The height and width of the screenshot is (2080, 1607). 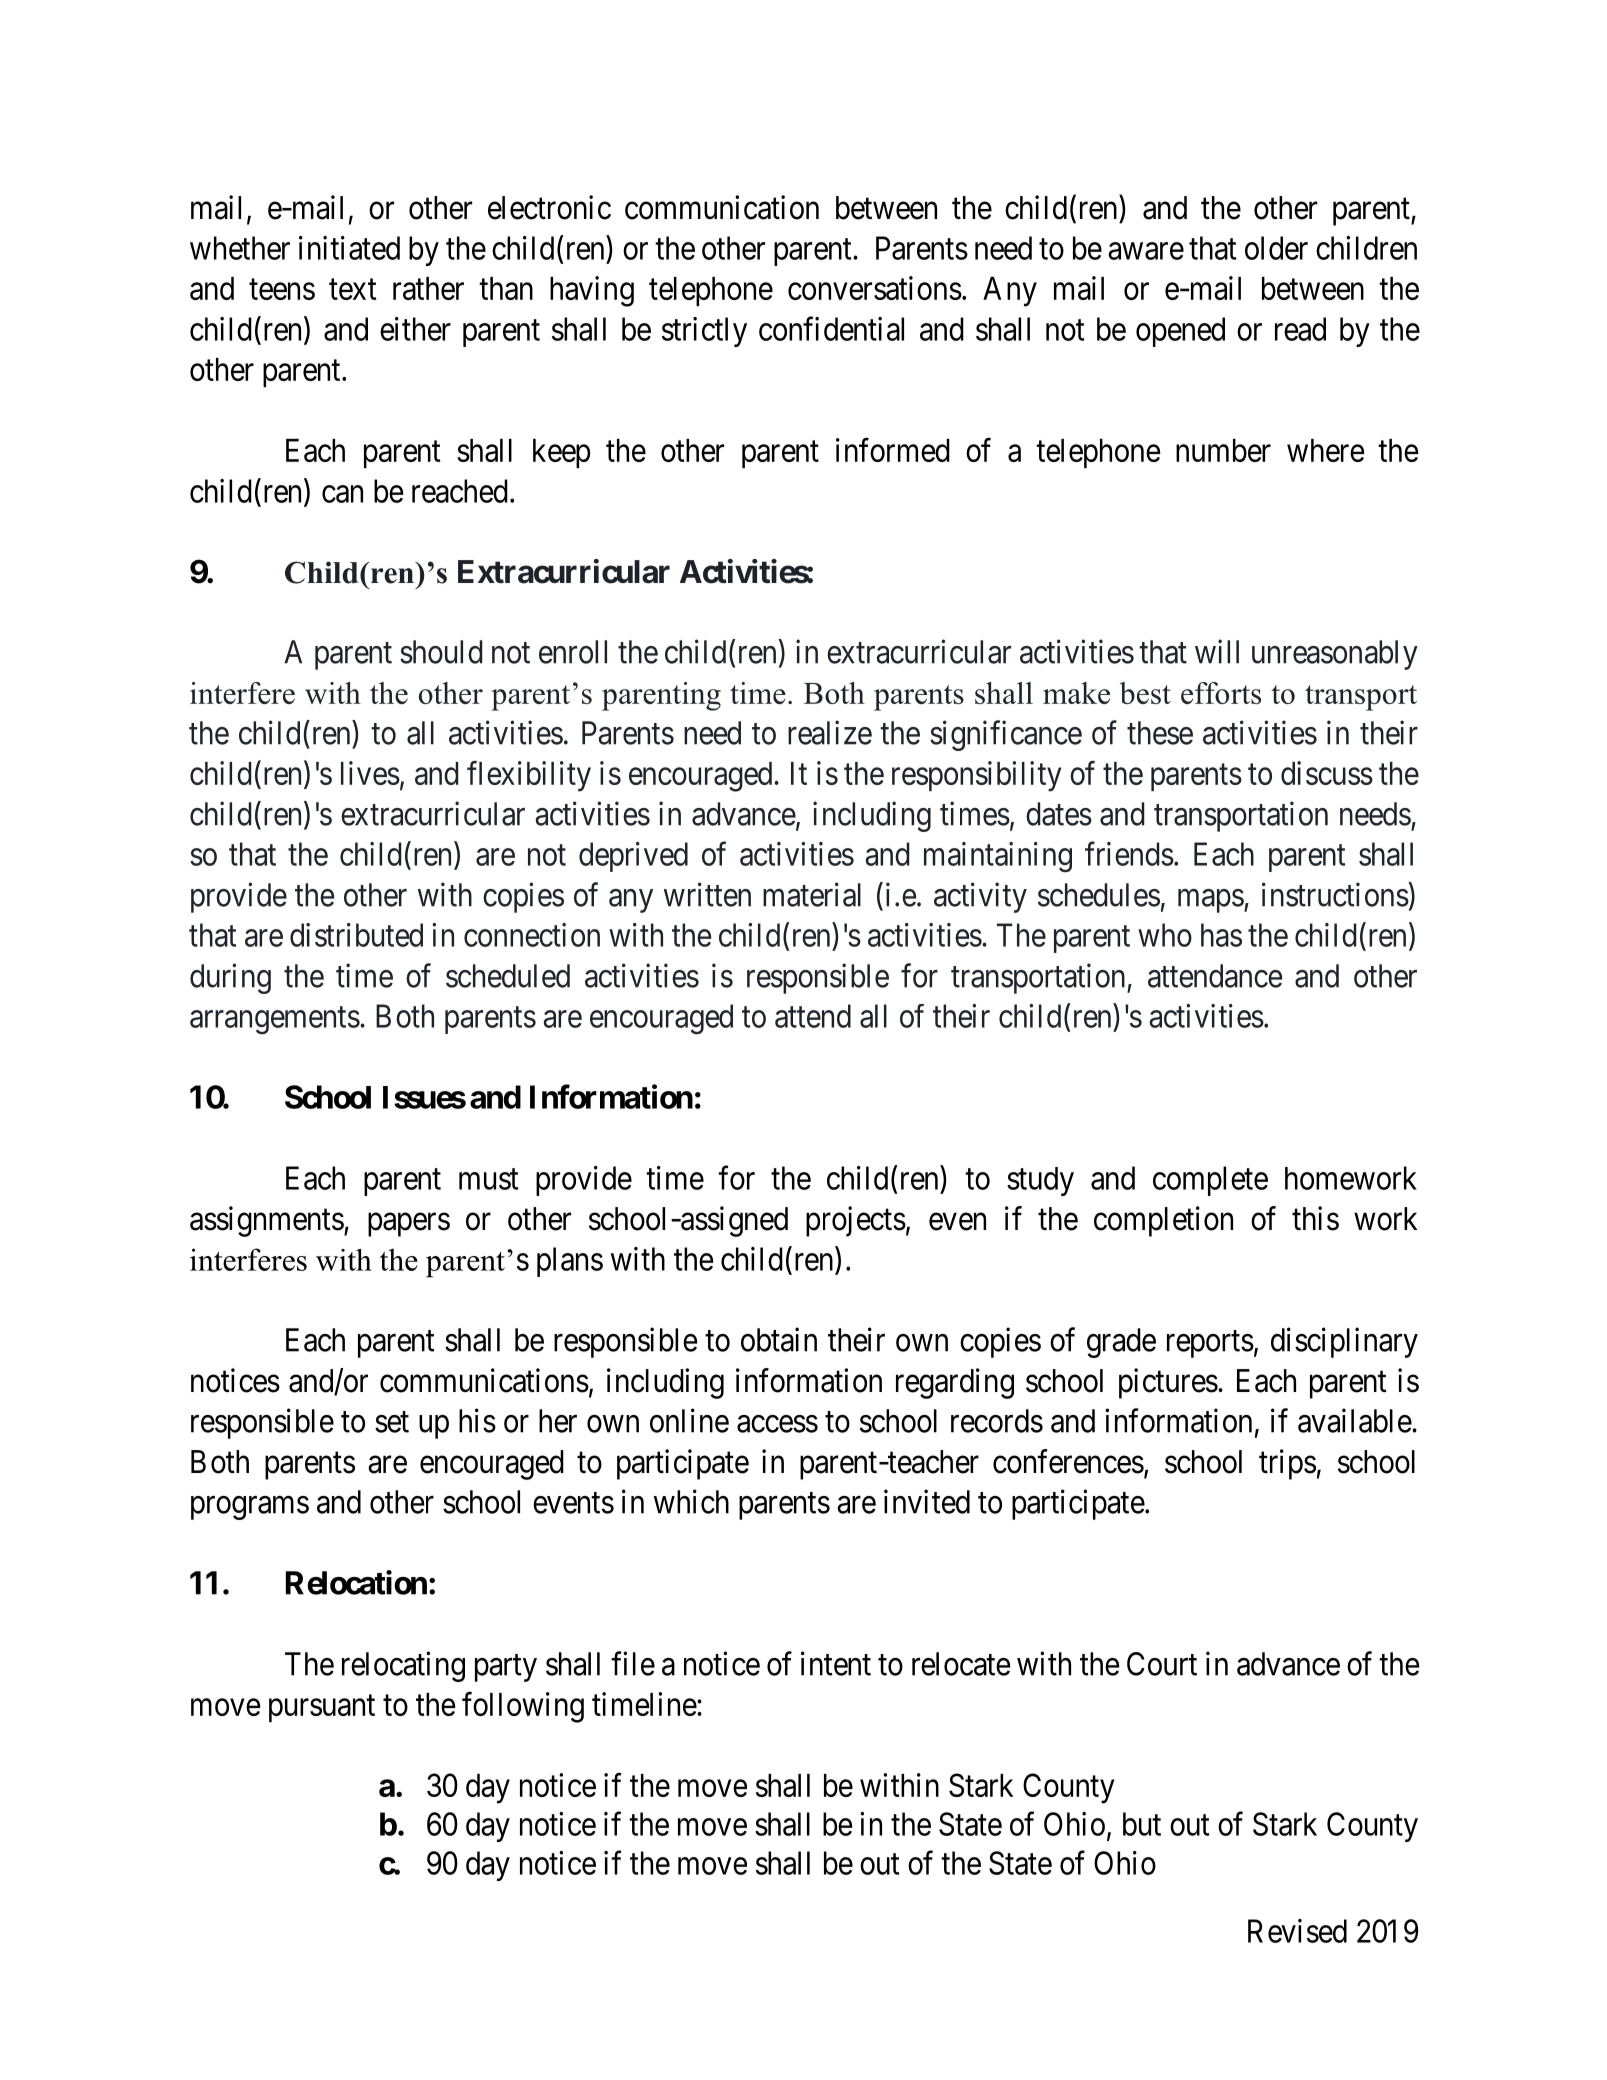 What do you see at coordinates (1217, 651) in the screenshot?
I see `will` at bounding box center [1217, 651].
